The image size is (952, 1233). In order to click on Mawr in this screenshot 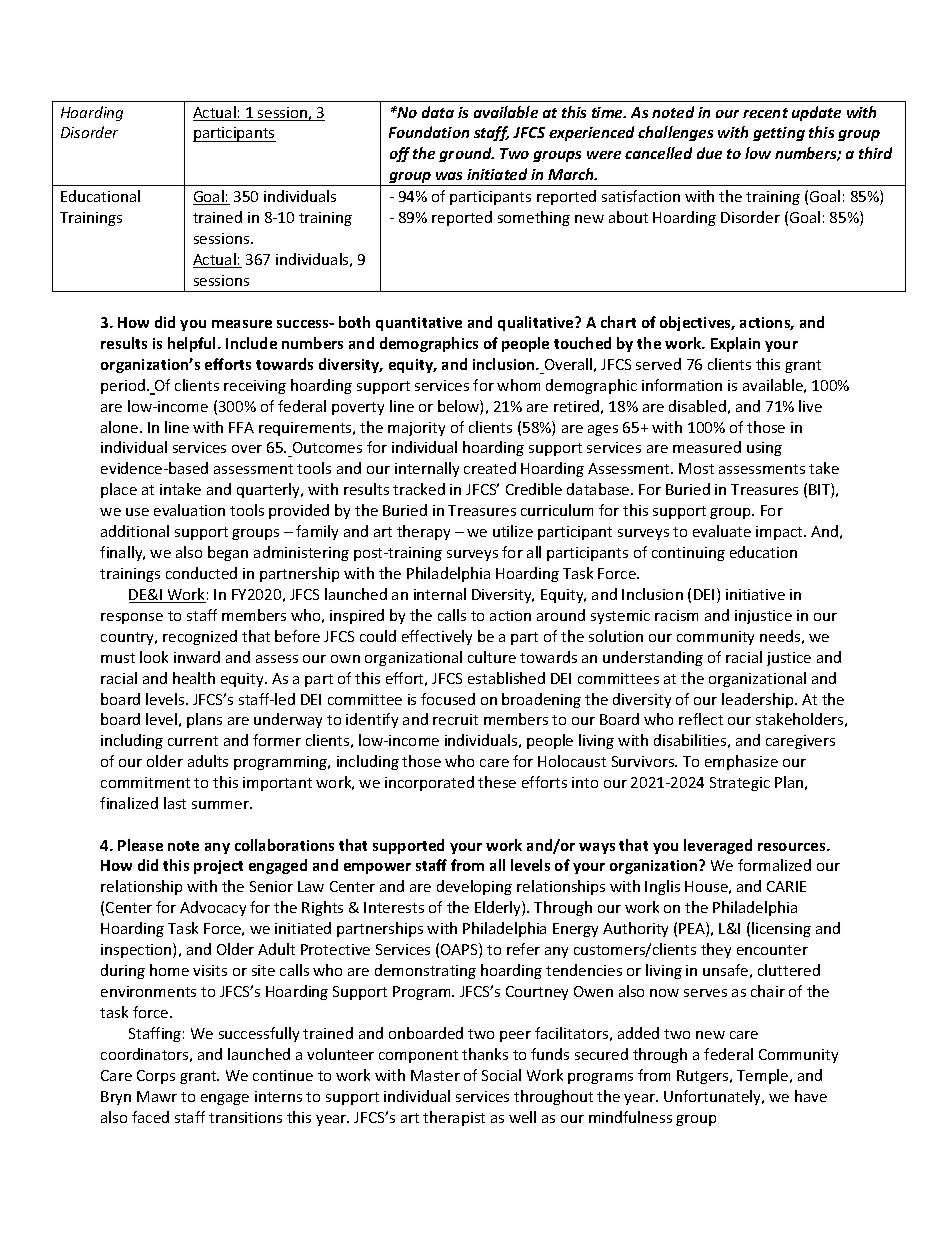, I will do `click(157, 1096)`.
